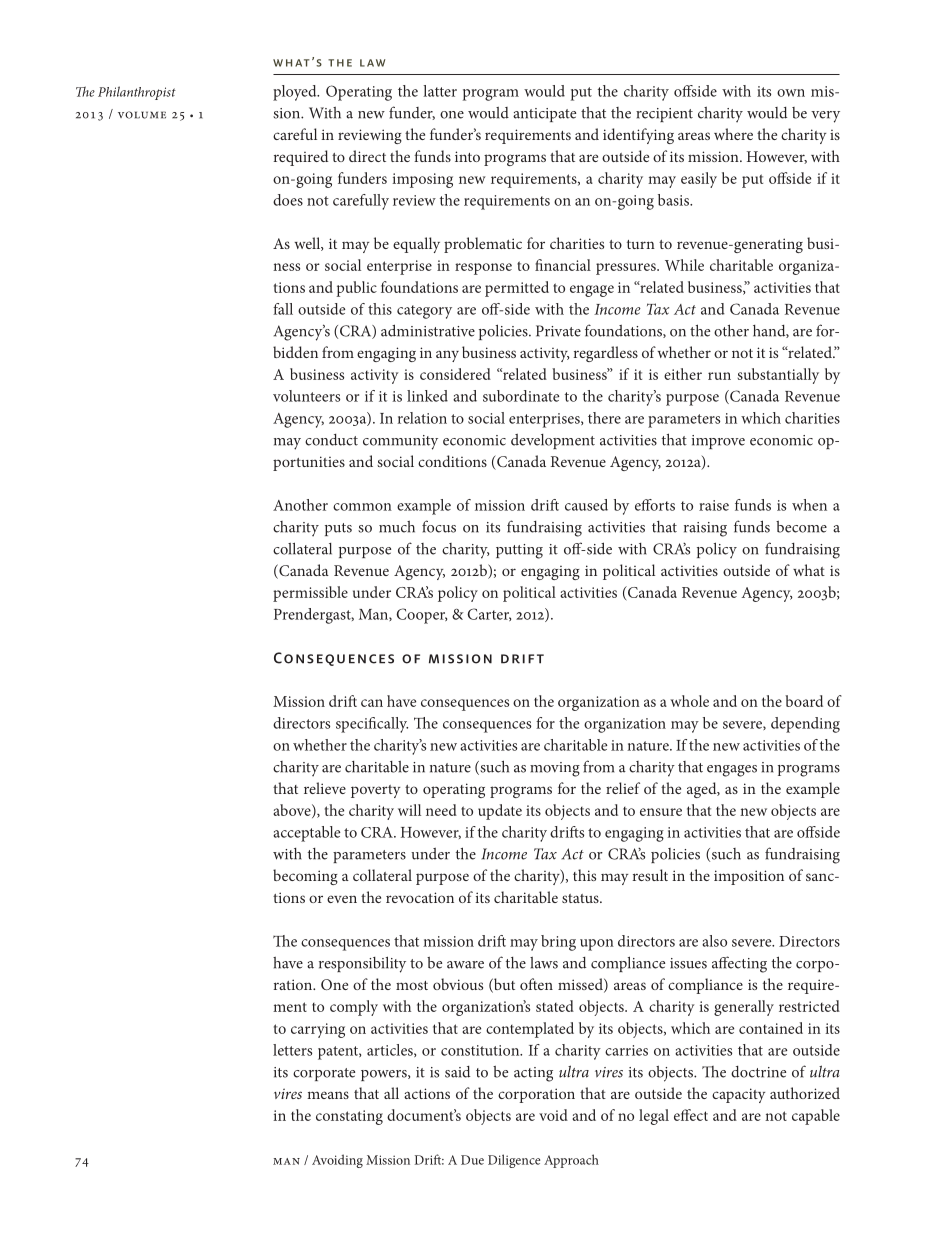  I want to click on where, so click(733, 134).
